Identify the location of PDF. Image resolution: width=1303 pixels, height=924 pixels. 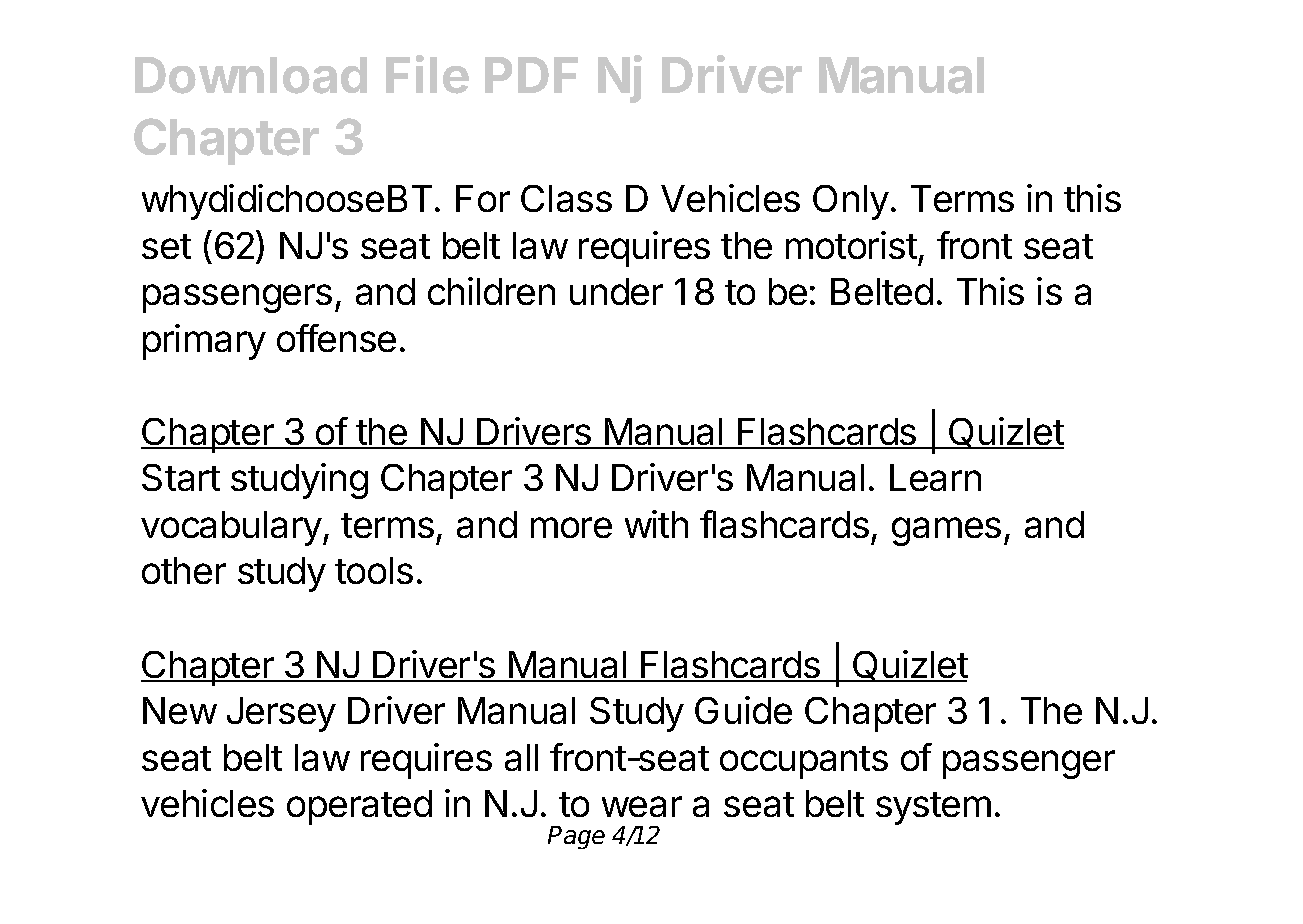
(531, 75).
